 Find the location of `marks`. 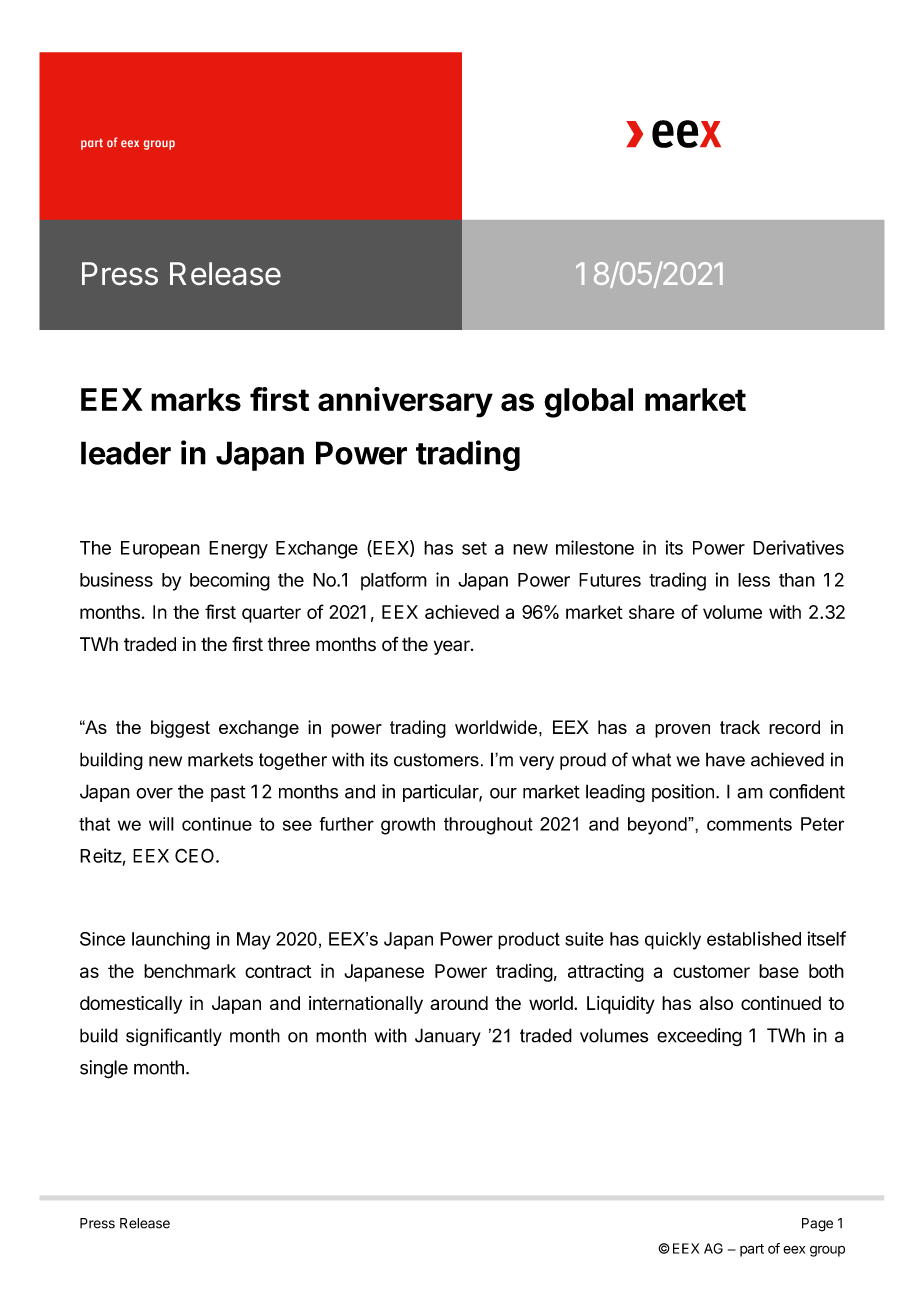

marks is located at coordinates (196, 400).
